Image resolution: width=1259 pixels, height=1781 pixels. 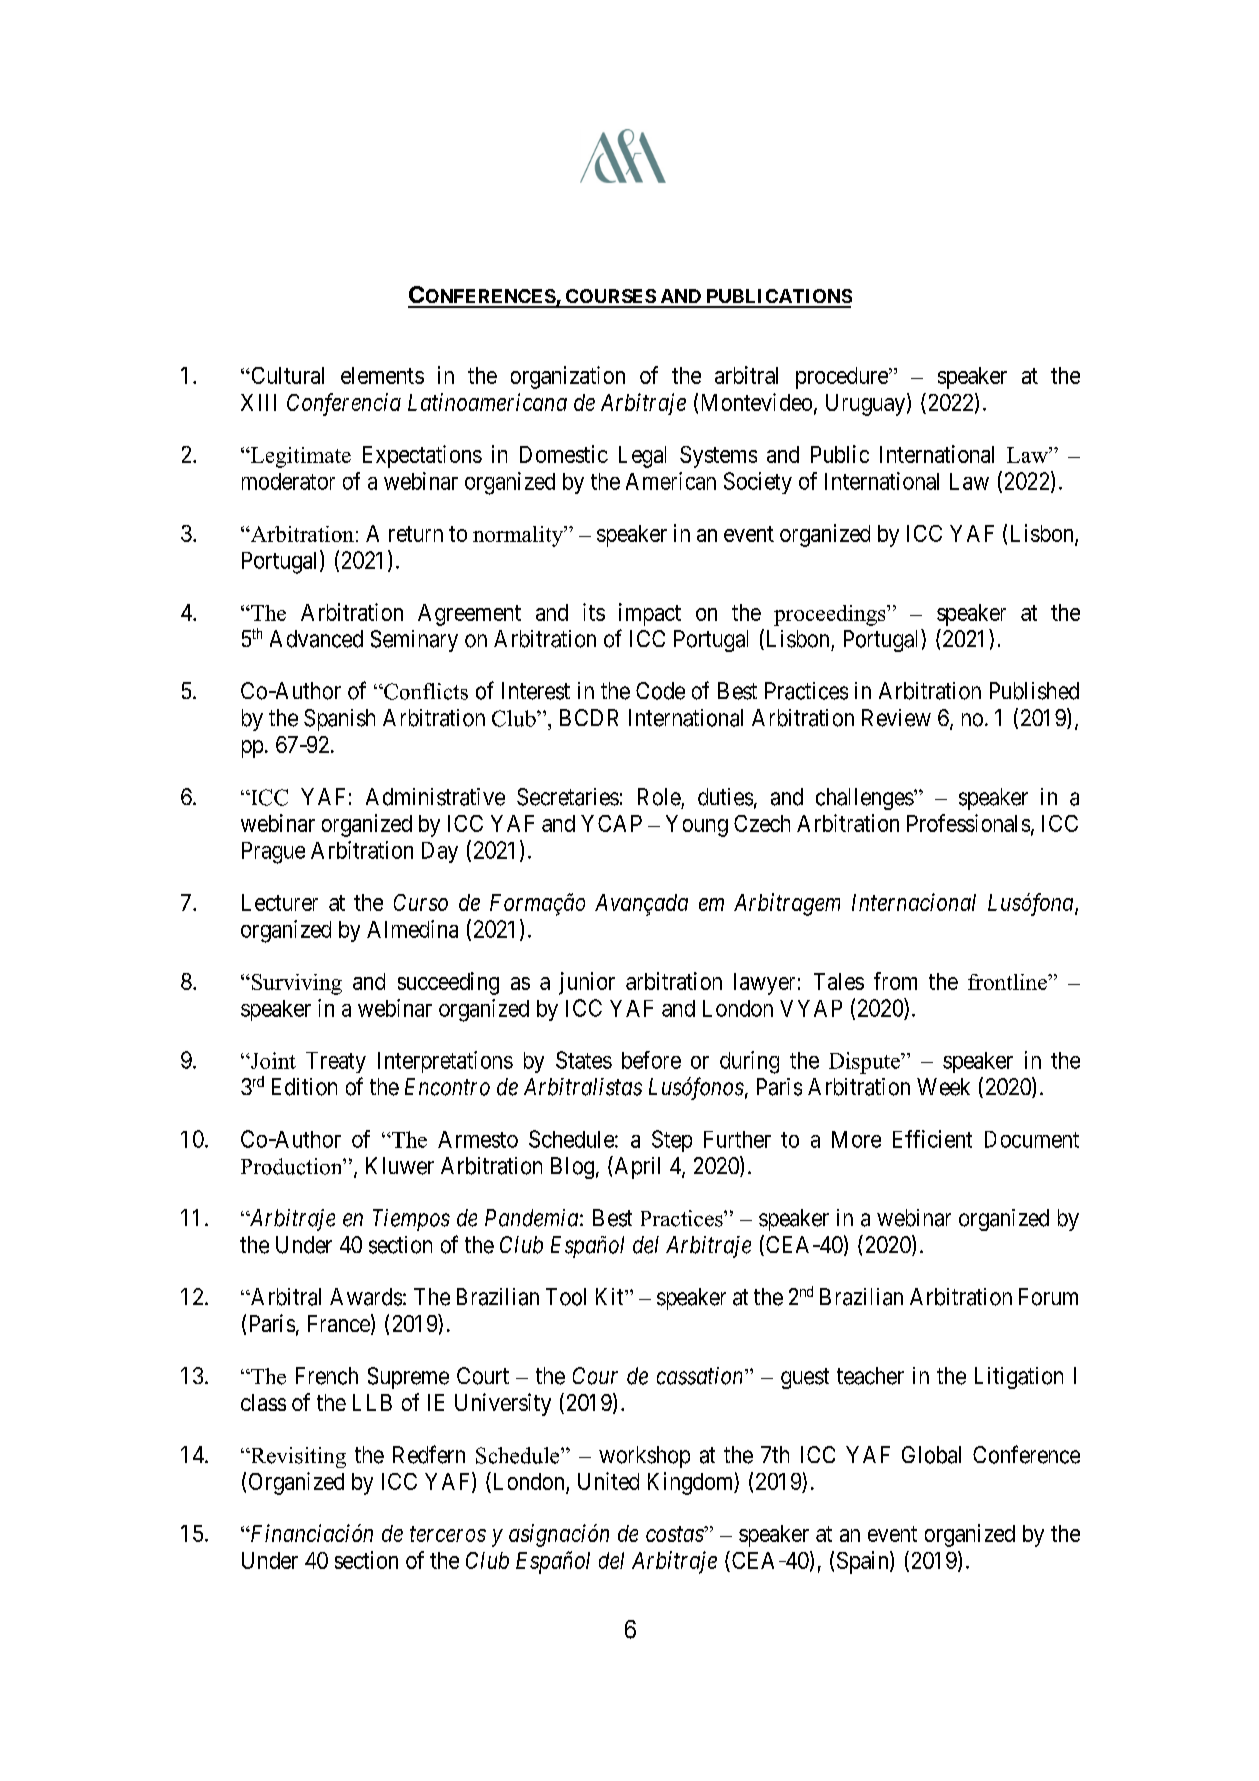 What do you see at coordinates (865, 405) in the image?
I see `Uruguay` at bounding box center [865, 405].
